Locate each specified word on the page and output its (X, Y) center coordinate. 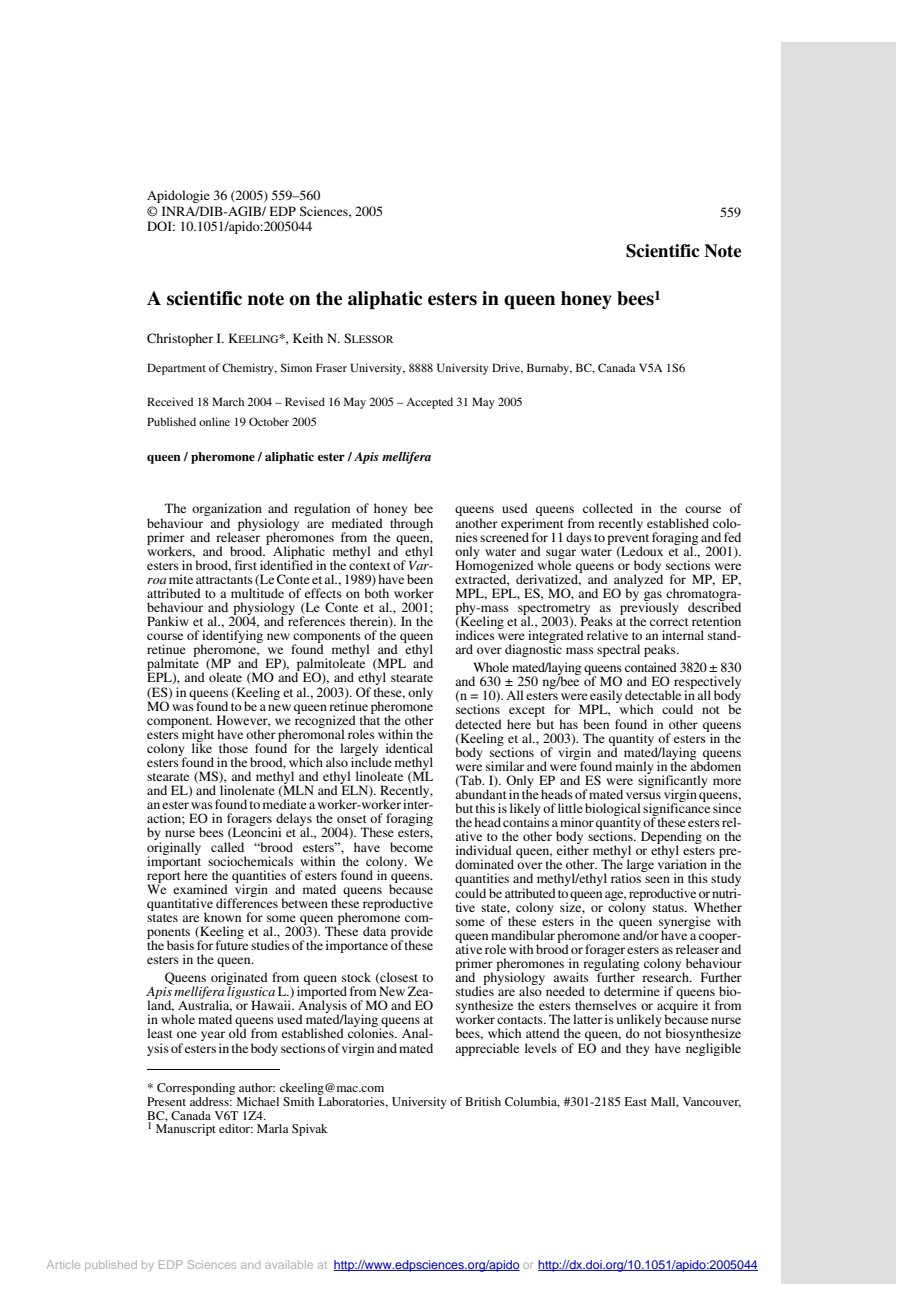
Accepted (429, 403)
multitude (257, 593)
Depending (671, 839)
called (227, 847)
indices (475, 635)
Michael (258, 1101)
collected (608, 508)
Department (176, 369)
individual (483, 850)
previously (649, 609)
